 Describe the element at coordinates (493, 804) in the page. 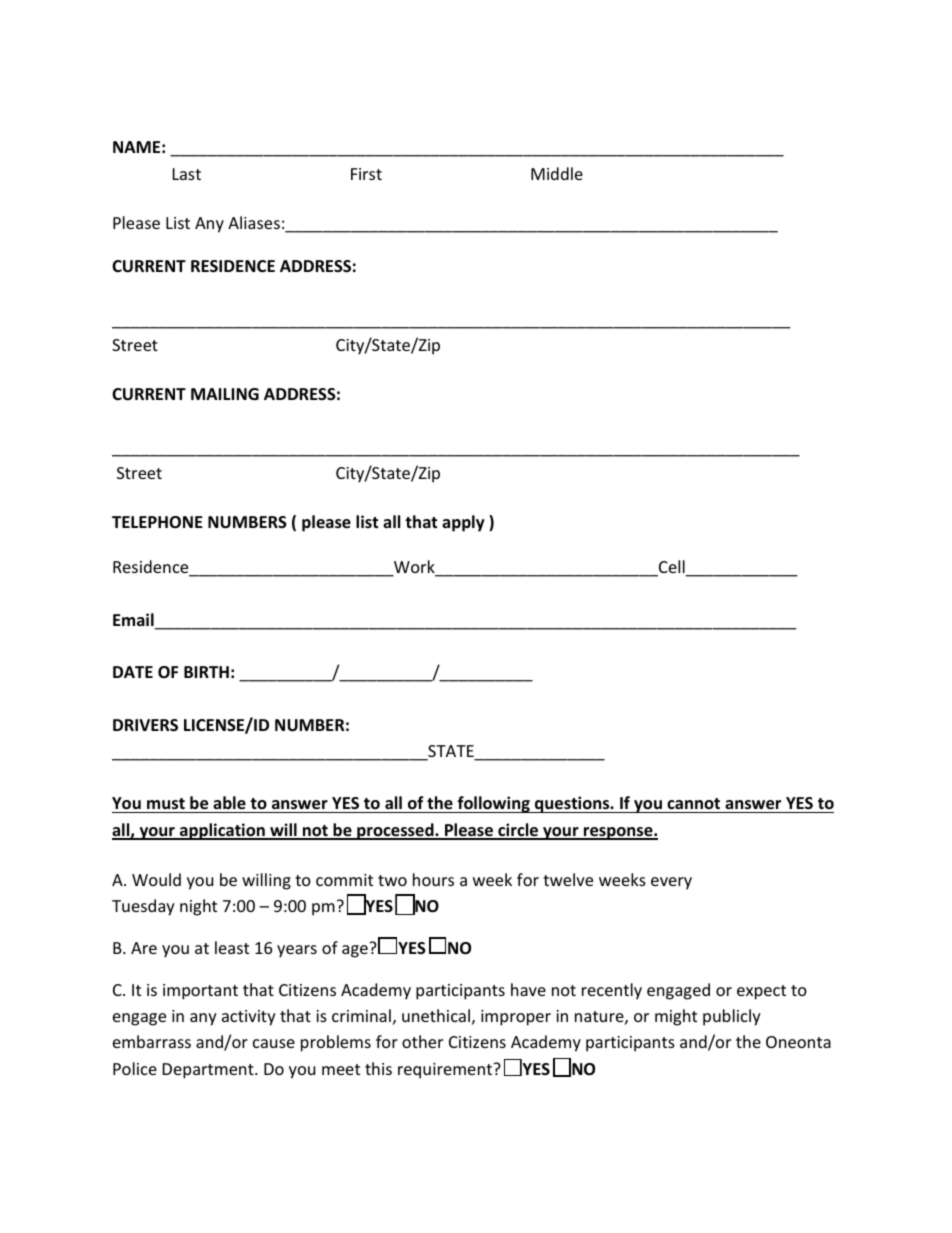

I see `following` at that location.
